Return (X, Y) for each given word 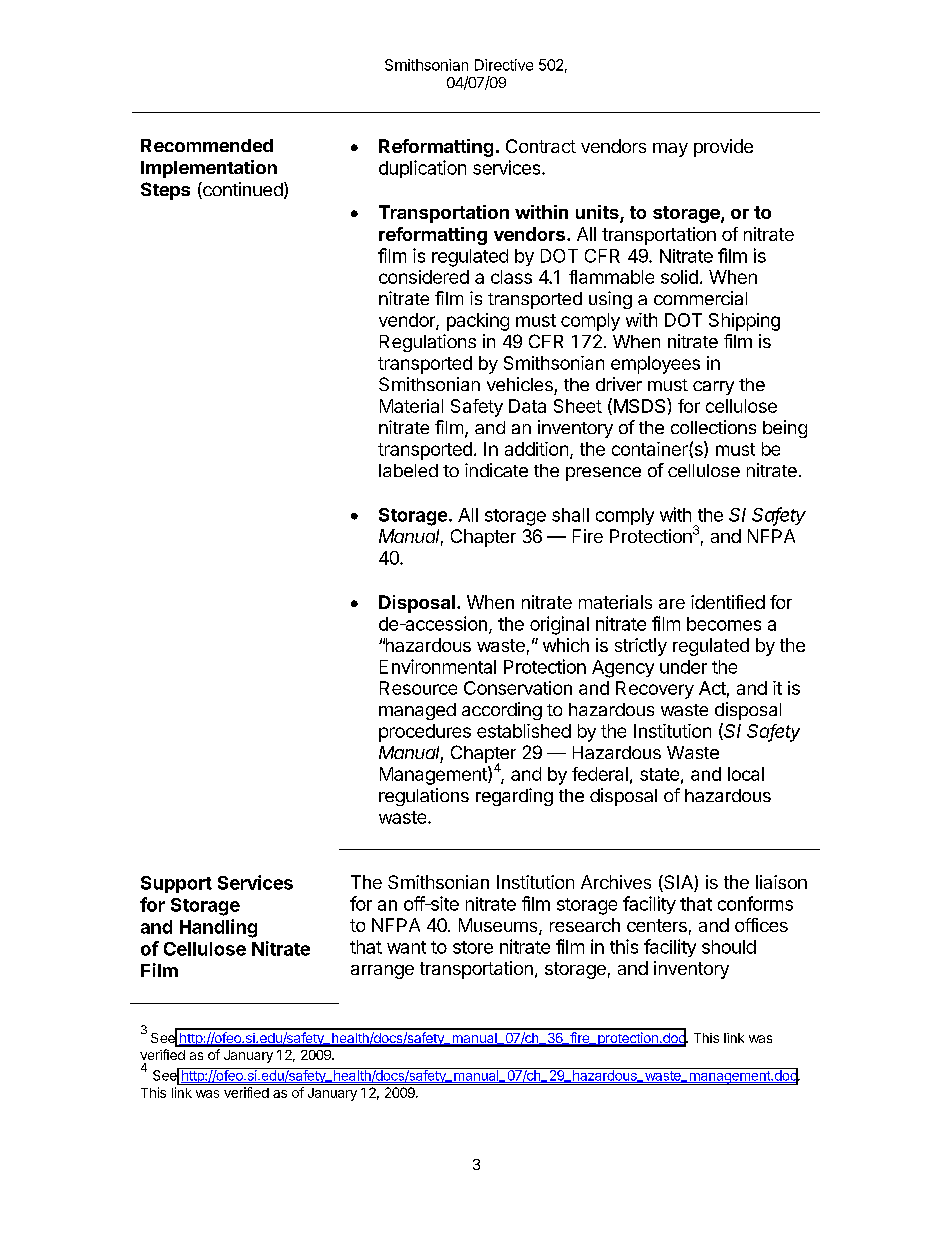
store (473, 947)
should (729, 947)
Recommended (207, 145)
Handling (218, 928)
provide (723, 148)
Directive (504, 65)
